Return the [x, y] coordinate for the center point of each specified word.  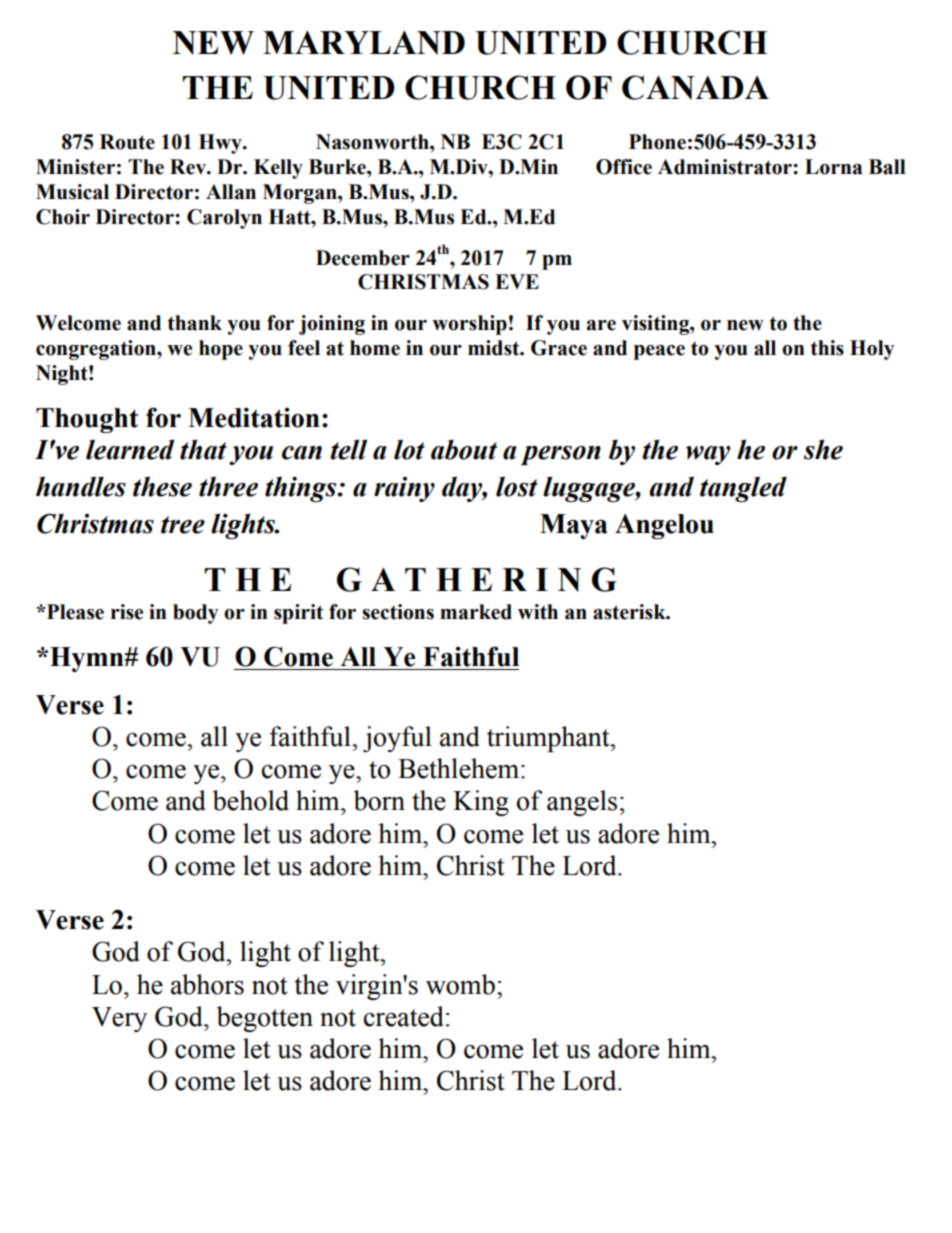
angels [582, 803]
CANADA [695, 87]
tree [183, 525]
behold [251, 800]
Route [127, 142]
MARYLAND [364, 43]
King [481, 803]
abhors [207, 984]
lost [517, 486]
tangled [743, 489]
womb [460, 984]
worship [469, 325]
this [827, 348]
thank [195, 323]
